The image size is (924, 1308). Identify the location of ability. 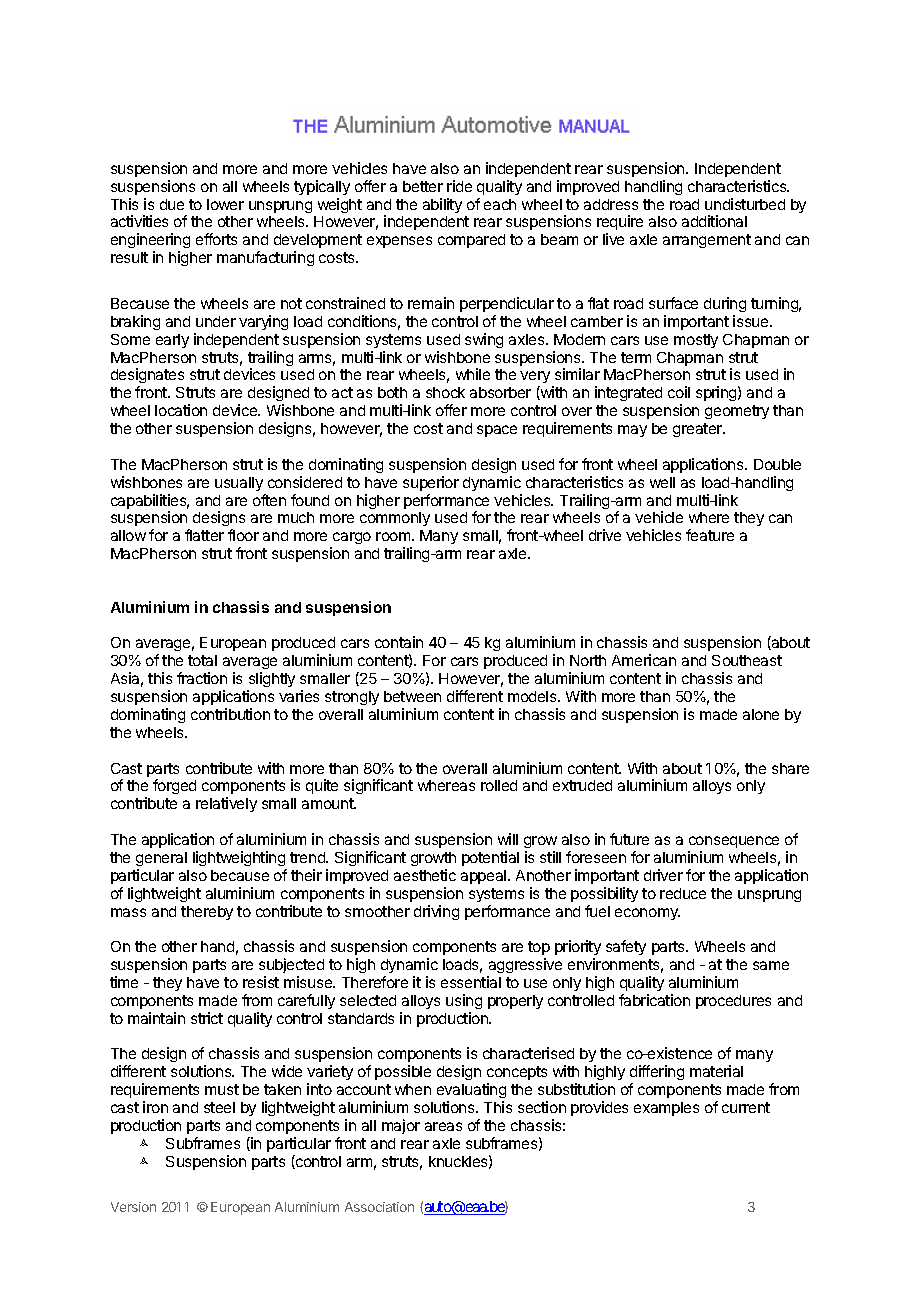
(442, 205).
